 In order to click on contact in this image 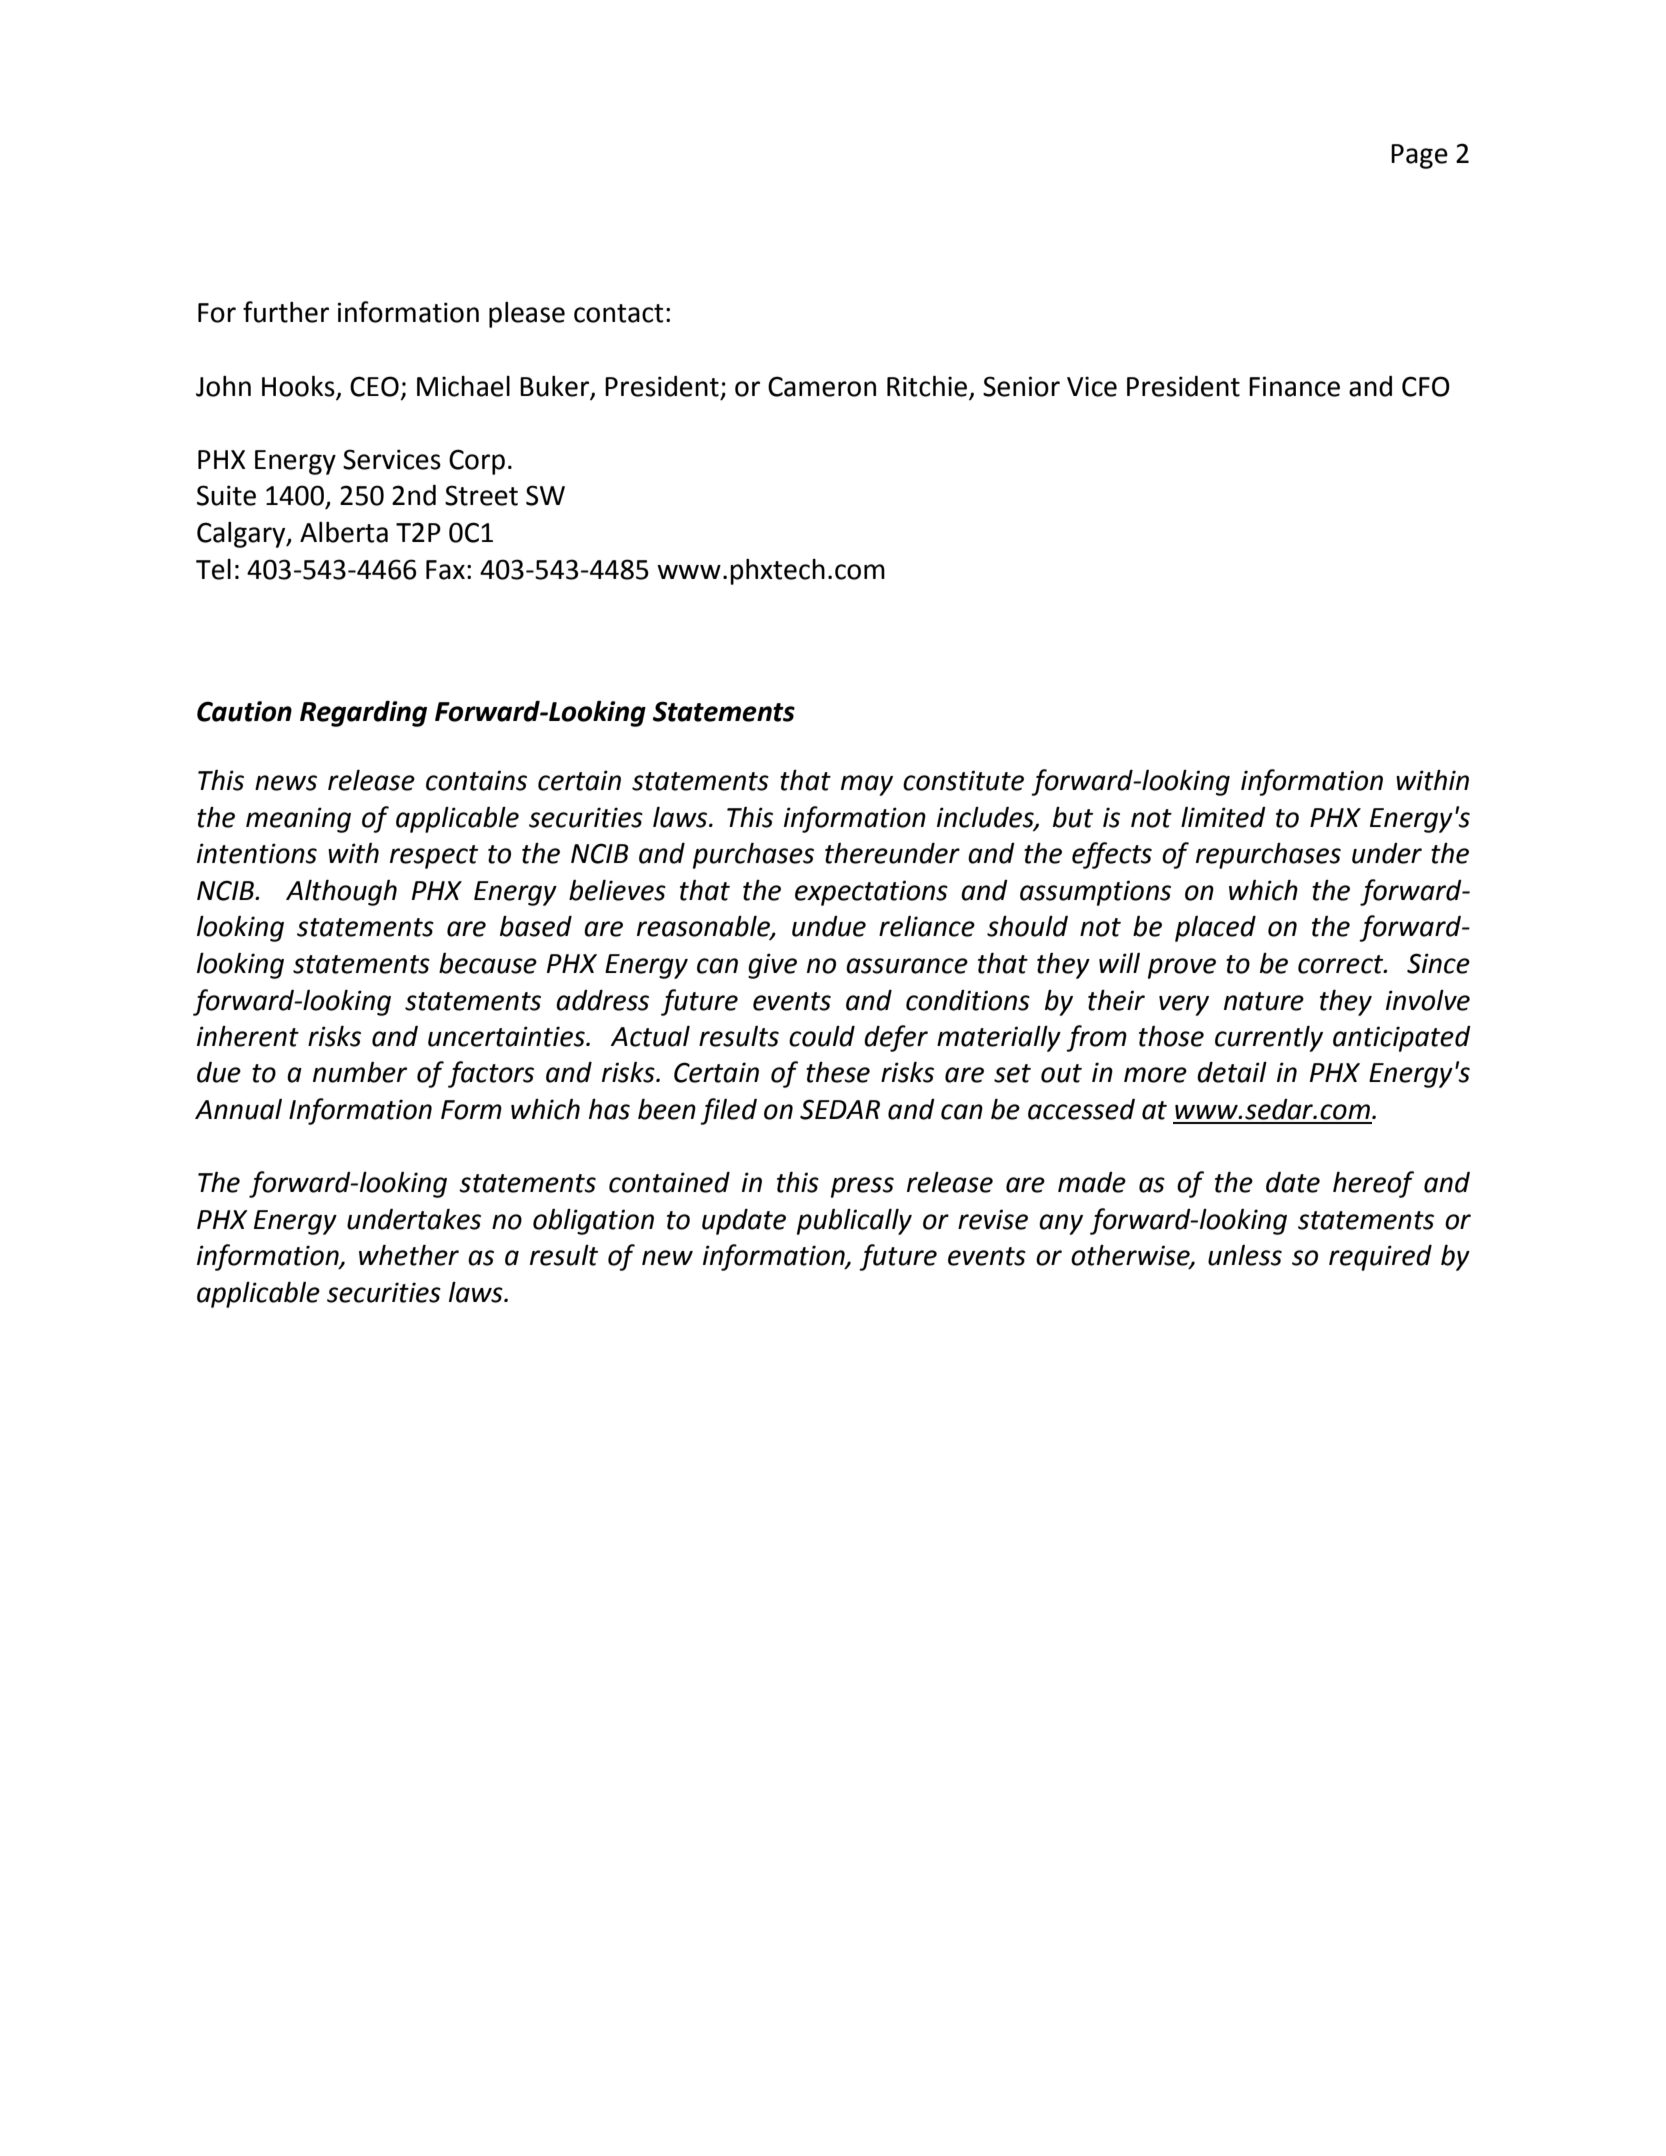, I will do `click(618, 313)`.
